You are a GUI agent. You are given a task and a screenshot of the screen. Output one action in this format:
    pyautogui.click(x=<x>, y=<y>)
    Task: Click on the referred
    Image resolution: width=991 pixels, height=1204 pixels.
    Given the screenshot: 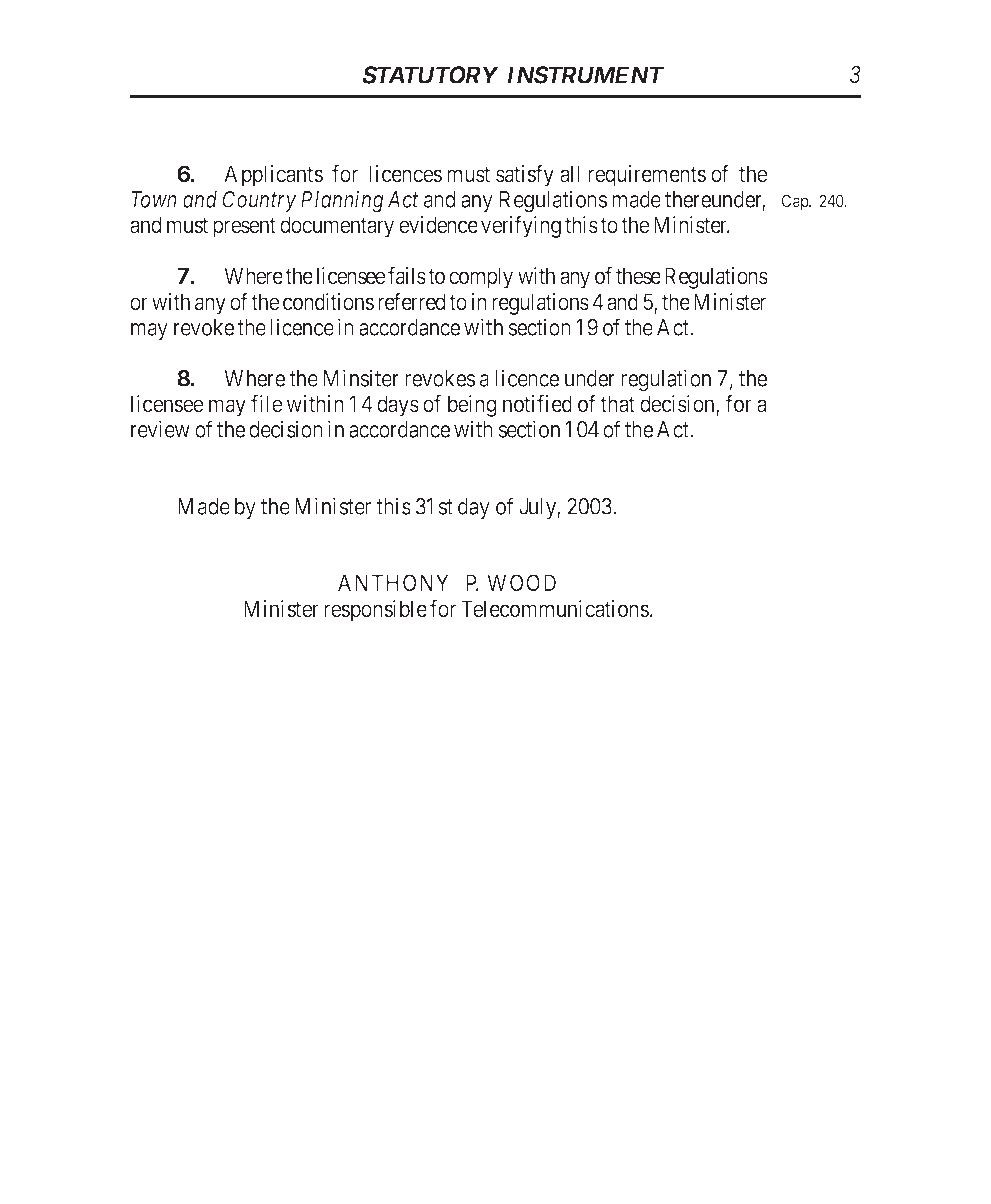 What is the action you would take?
    pyautogui.click(x=411, y=302)
